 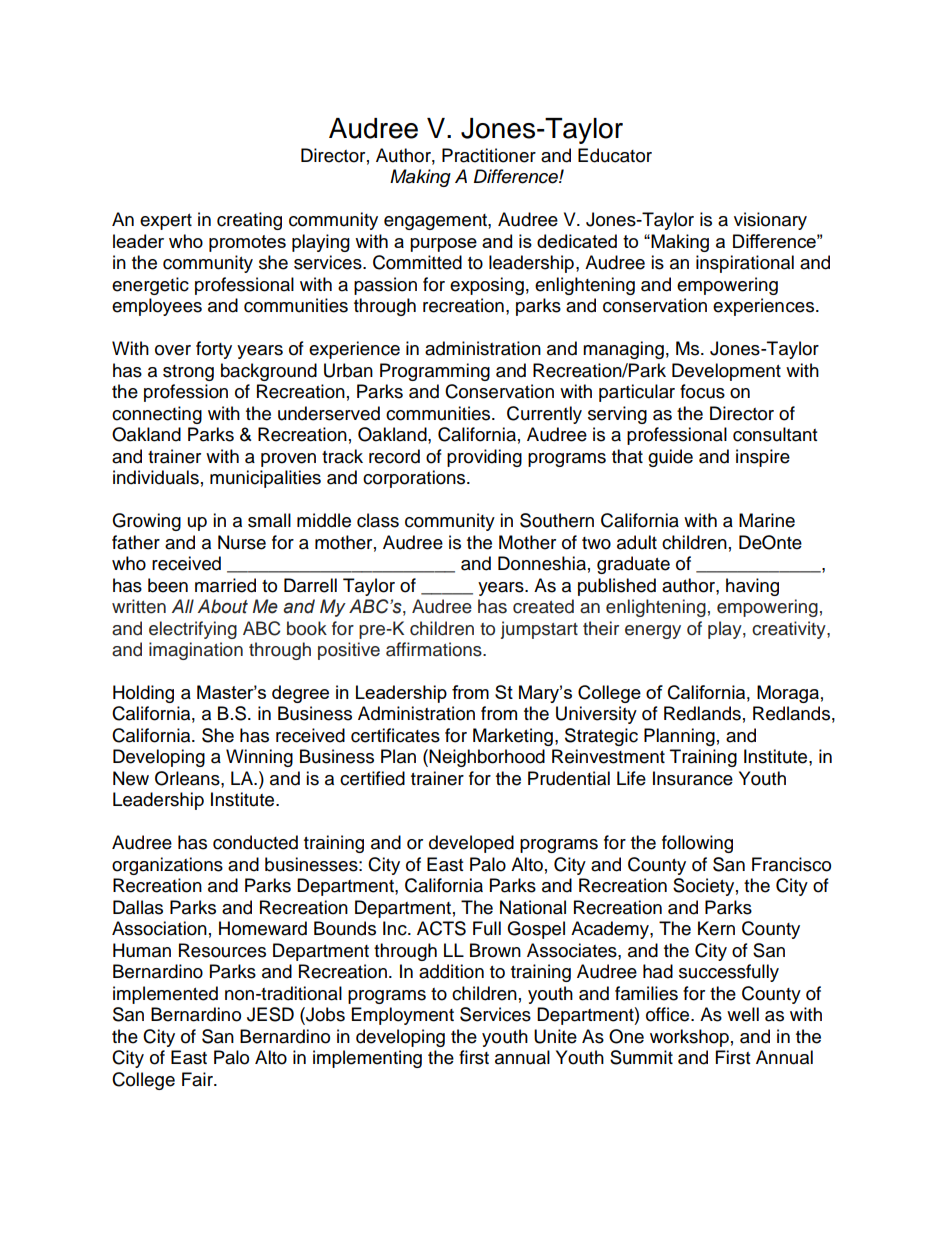 I want to click on Fair, so click(x=198, y=1079).
